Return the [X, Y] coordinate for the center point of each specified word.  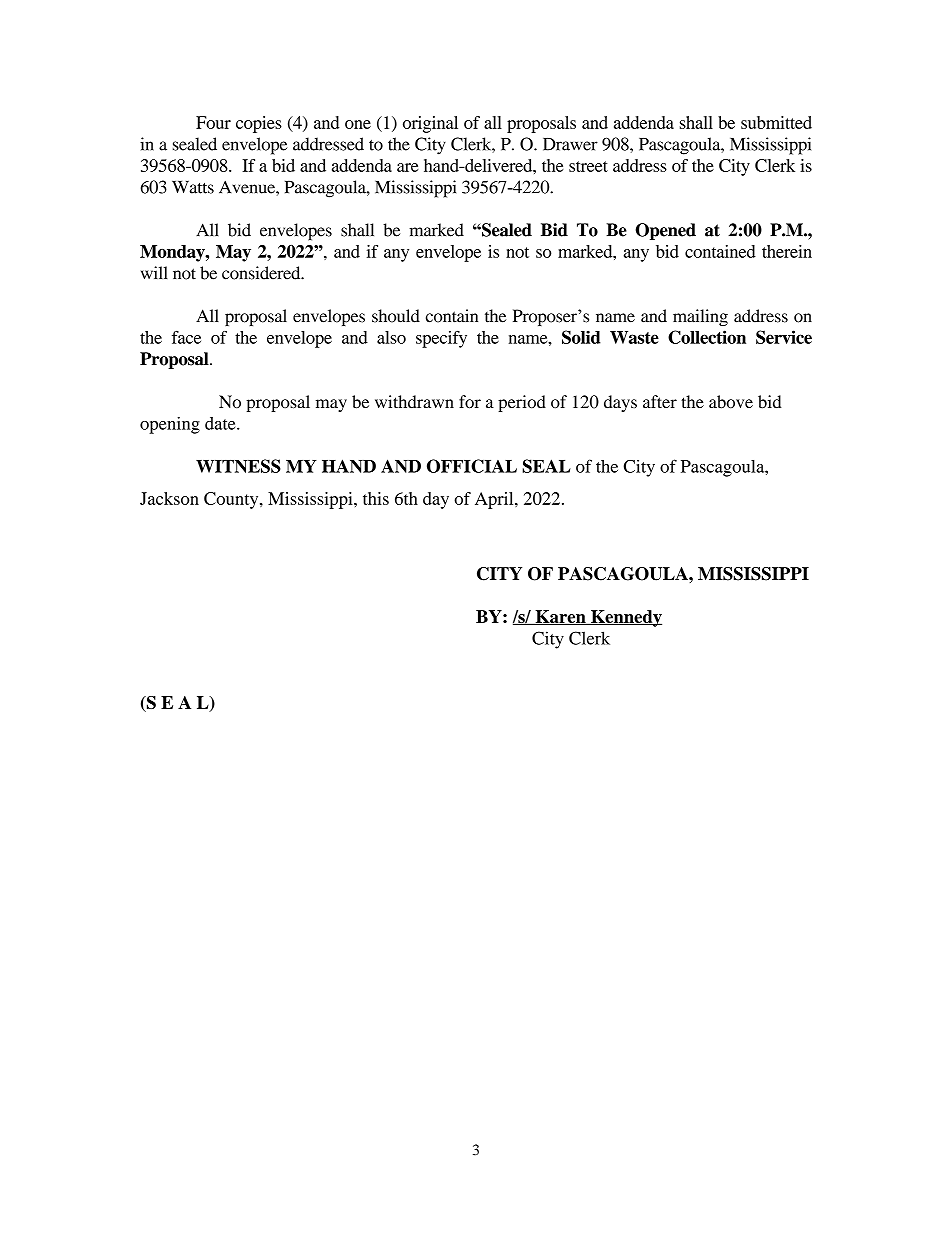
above [731, 402]
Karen [560, 617]
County [232, 500]
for [470, 402]
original [430, 124]
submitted [776, 122]
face [186, 337]
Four [213, 122]
